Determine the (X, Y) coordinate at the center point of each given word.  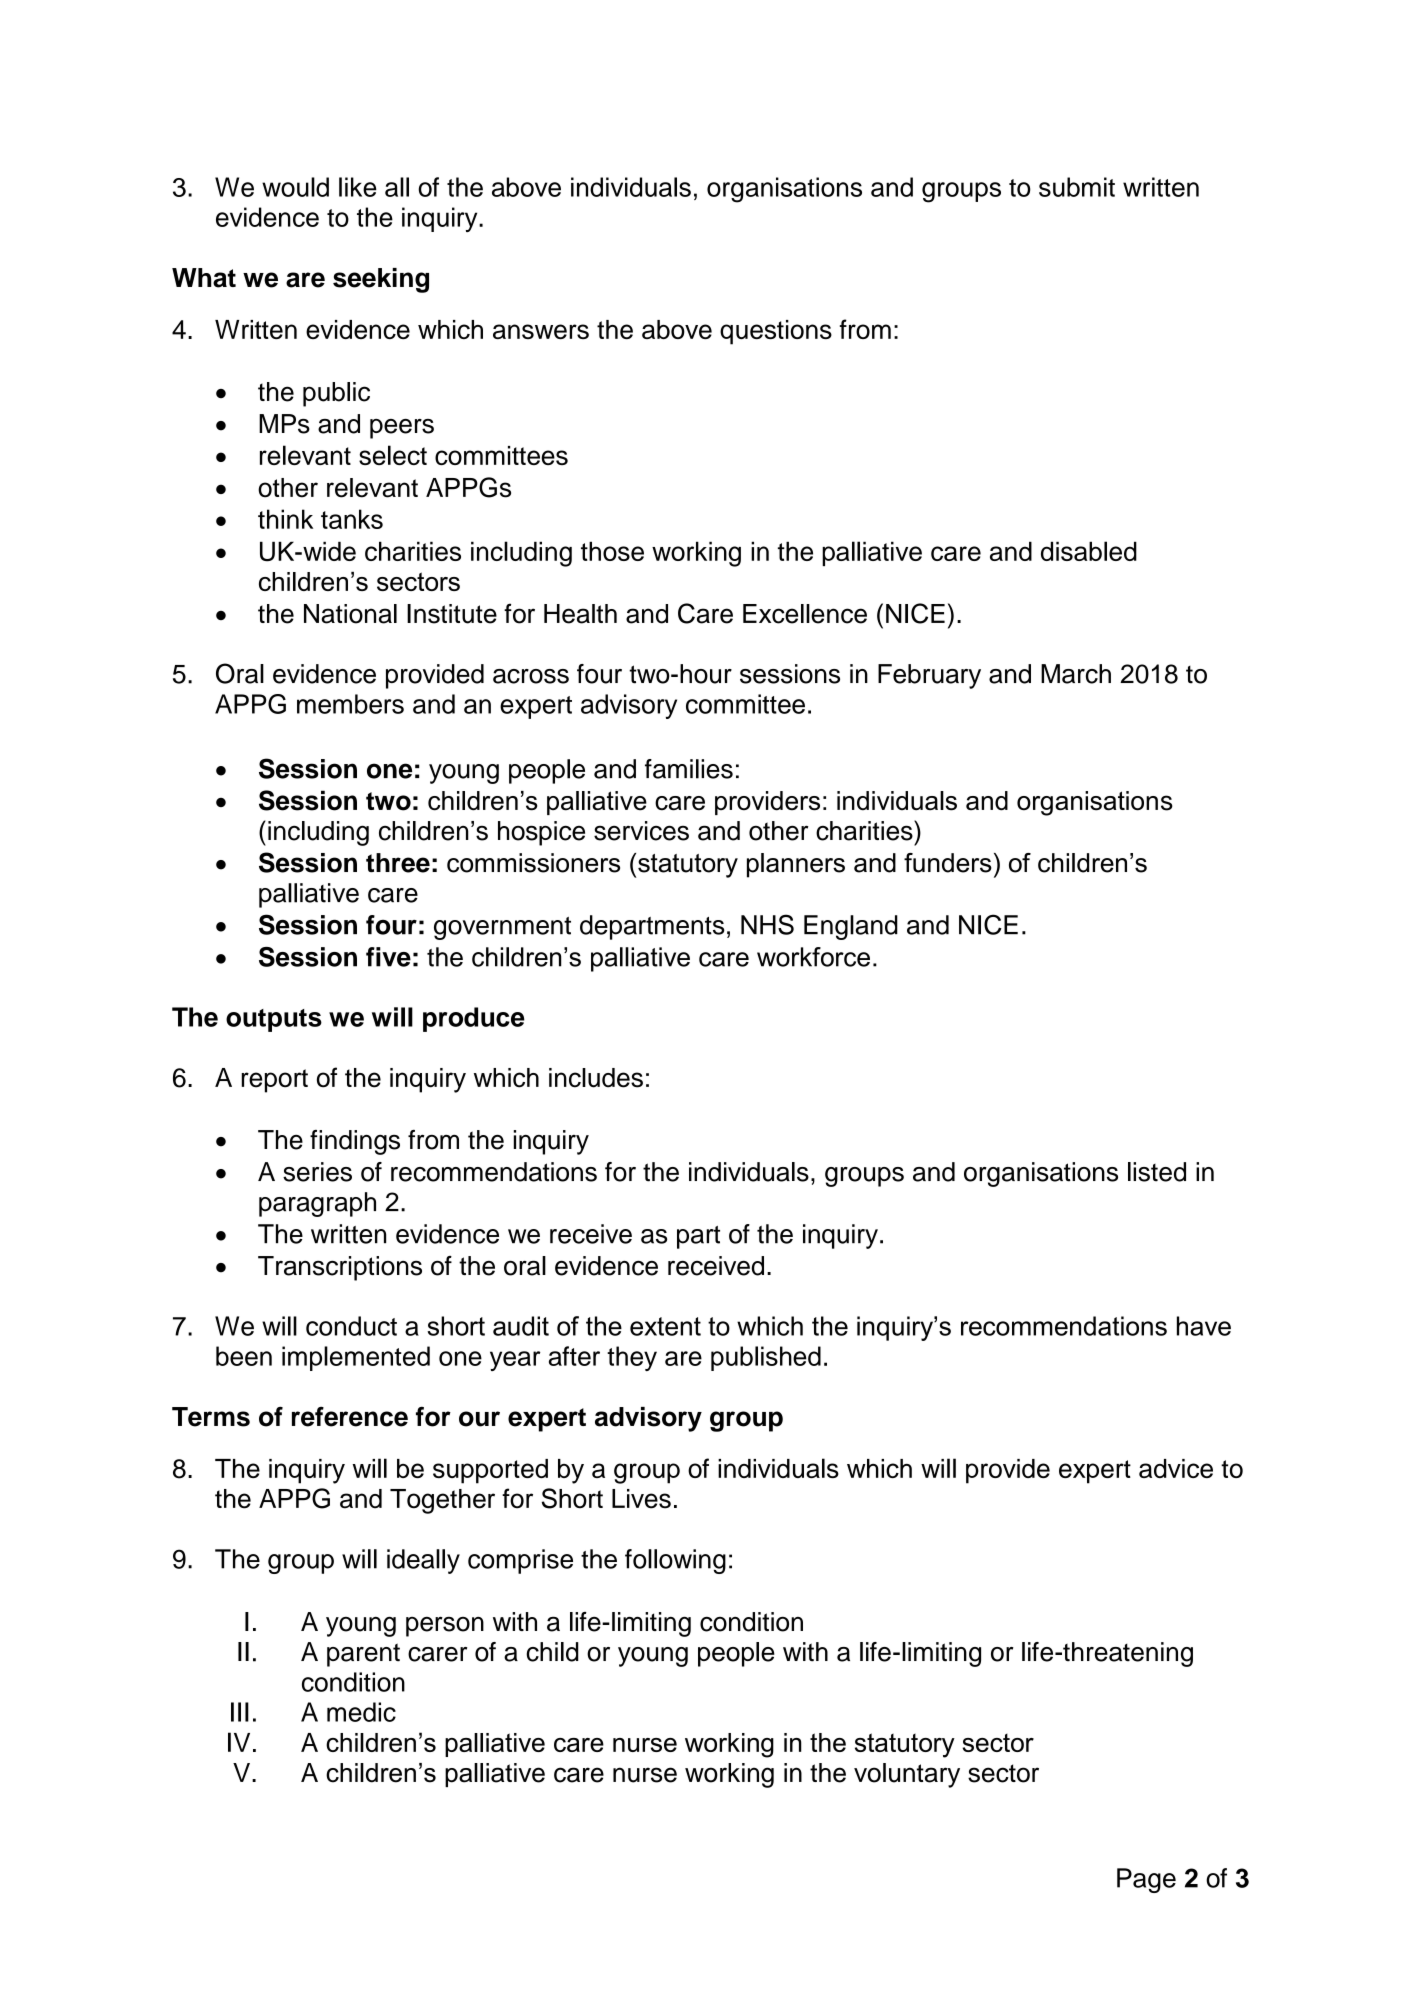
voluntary (907, 1775)
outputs (274, 1020)
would (295, 187)
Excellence (805, 614)
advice (1176, 1468)
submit (1077, 187)
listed (1157, 1172)
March (1076, 674)
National (350, 614)
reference (350, 1417)
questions (776, 332)
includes (596, 1078)
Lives (641, 1499)
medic (361, 1712)
